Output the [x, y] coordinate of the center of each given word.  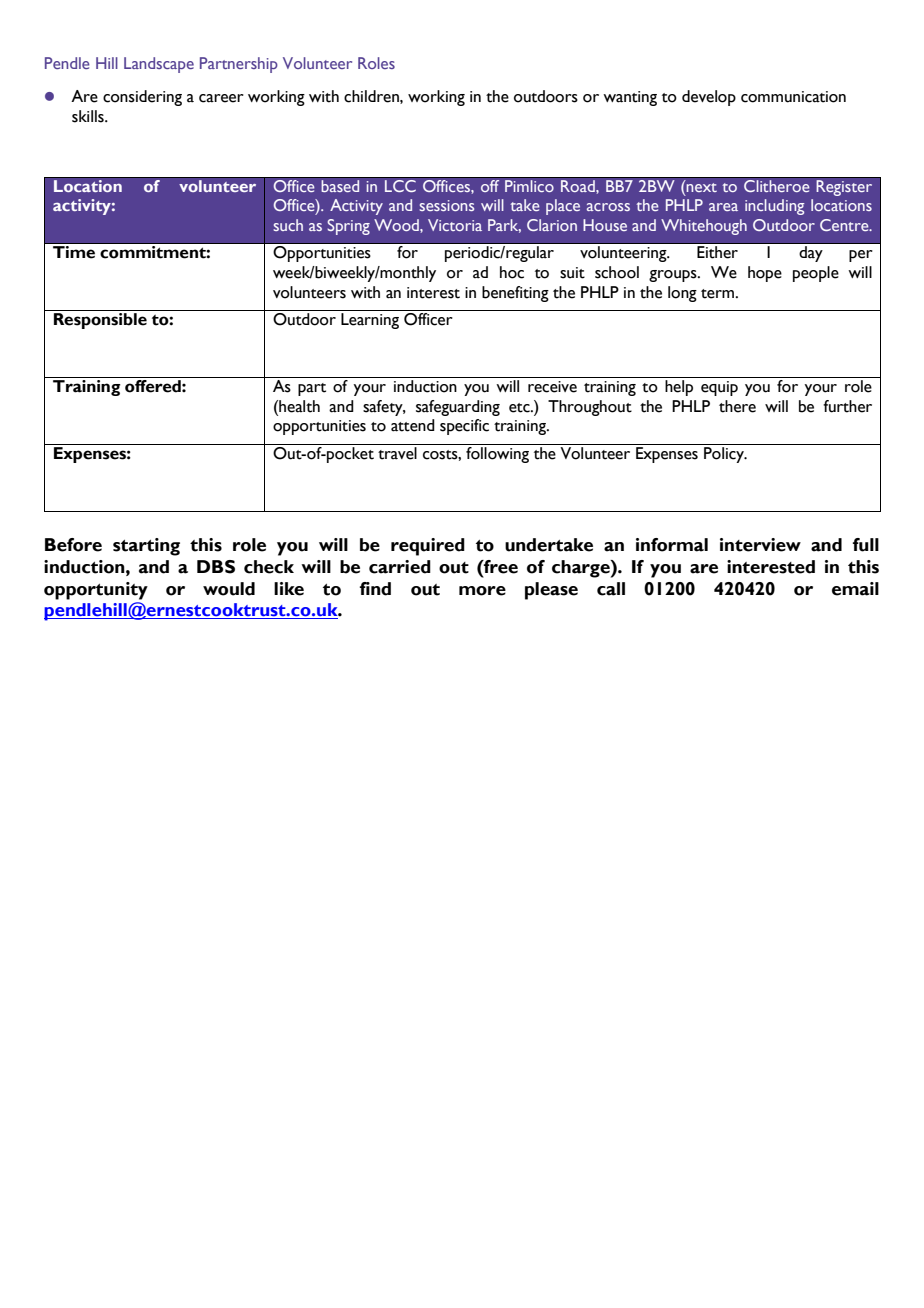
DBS [216, 567]
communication [793, 97]
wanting [630, 98]
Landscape [159, 65]
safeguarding [458, 408]
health [298, 406]
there [737, 406]
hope [765, 274]
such [288, 225]
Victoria [455, 225]
